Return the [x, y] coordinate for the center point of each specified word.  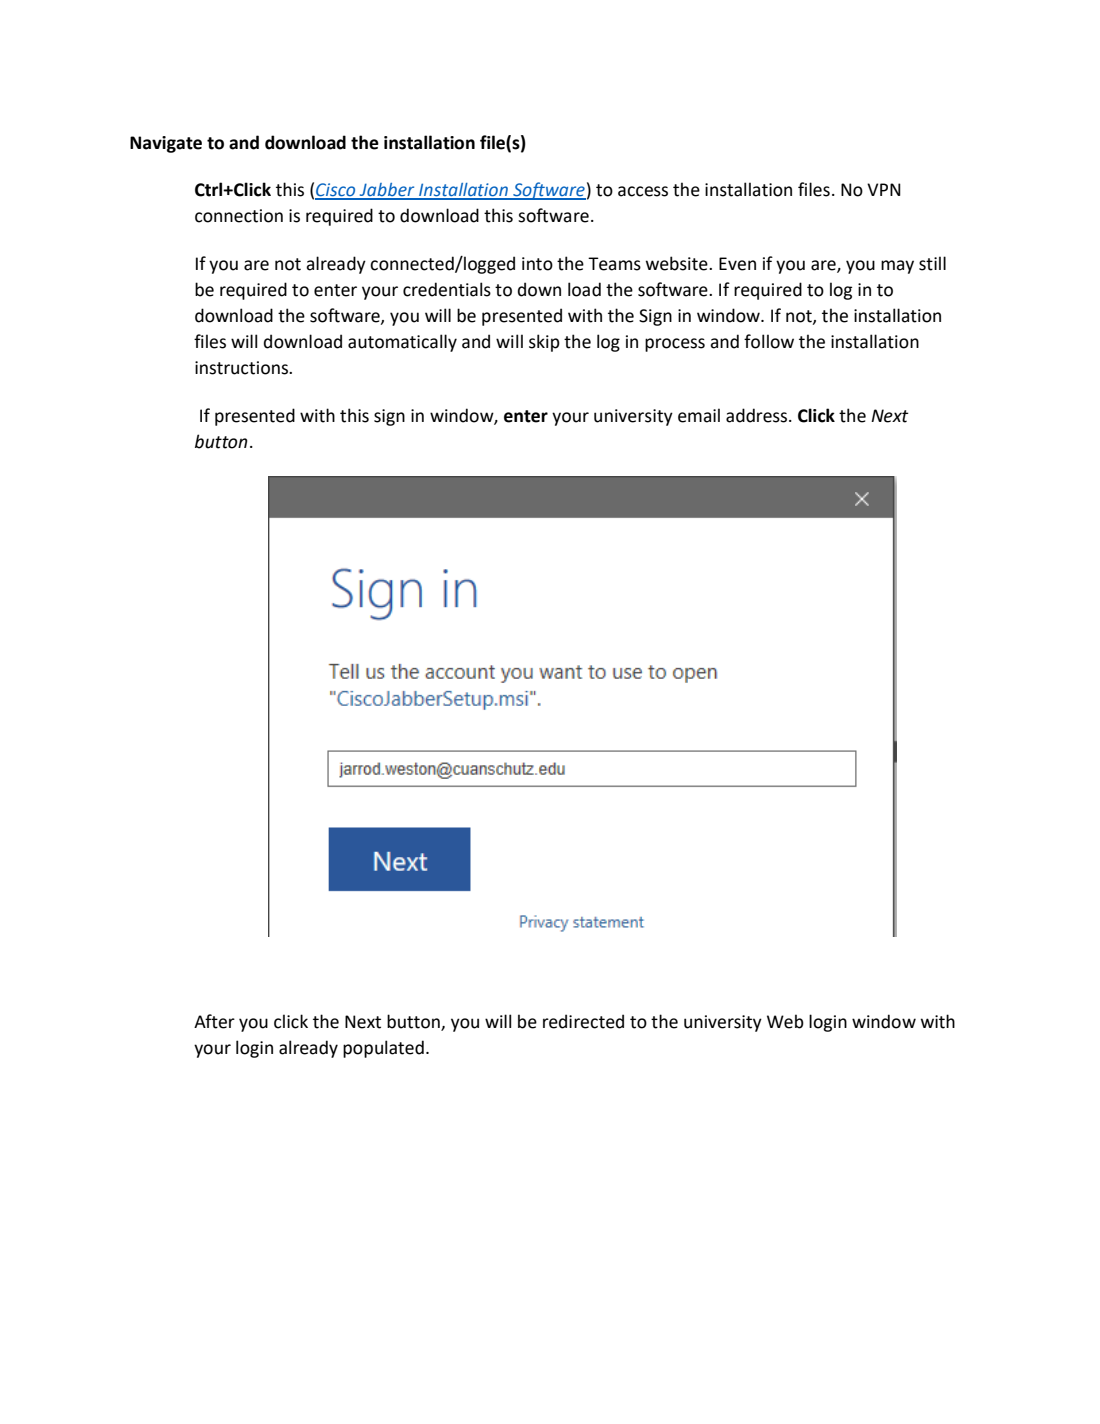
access [643, 191]
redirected [583, 1021]
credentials [447, 289]
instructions [242, 368]
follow [769, 341]
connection [239, 216]
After [214, 1021]
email [699, 415]
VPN [884, 189]
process [675, 345]
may [897, 267]
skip [544, 343]
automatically [402, 343]
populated [383, 1049]
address [758, 415]
